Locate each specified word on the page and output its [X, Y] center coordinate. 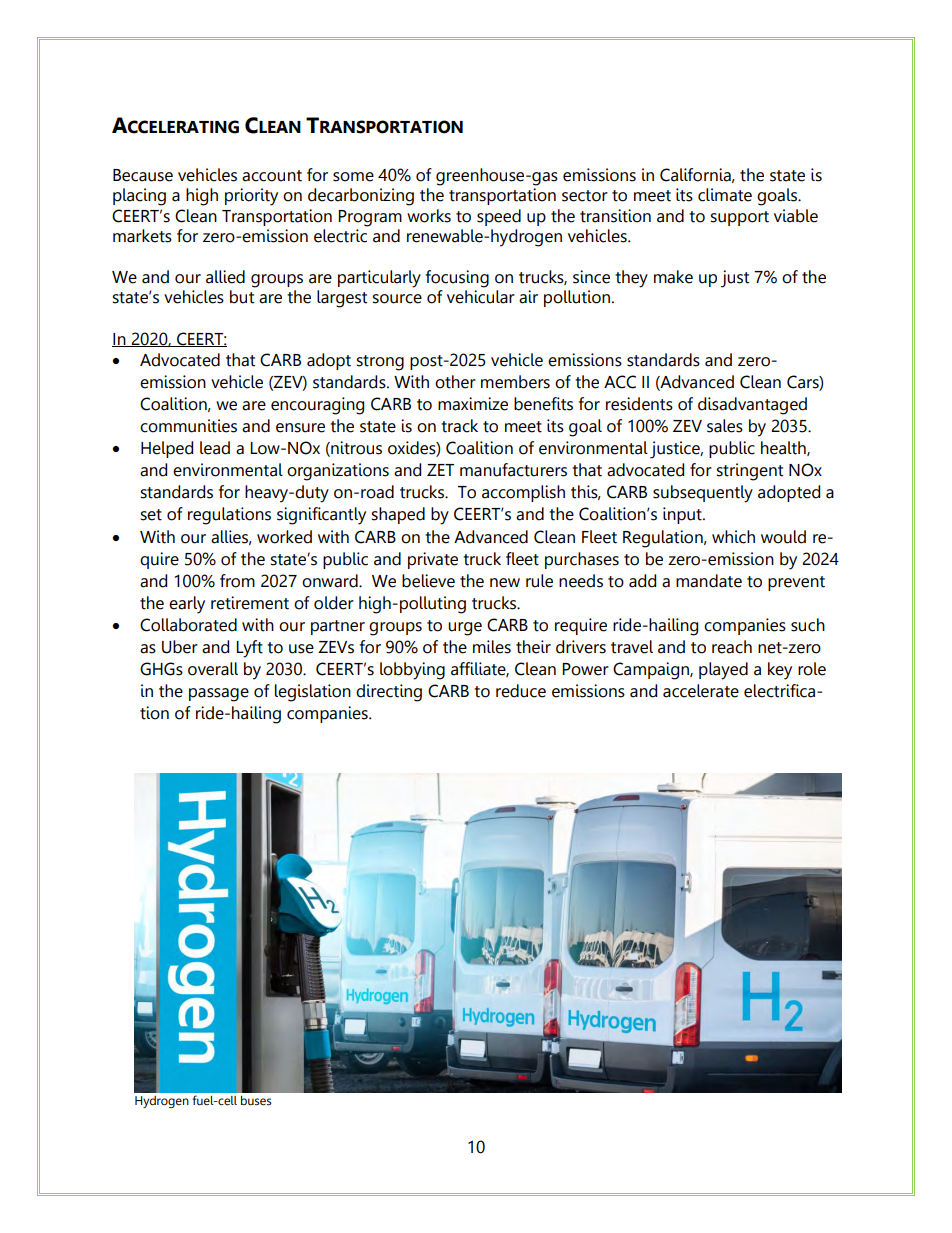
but [242, 297]
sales [725, 426]
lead [215, 448]
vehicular [481, 297]
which [733, 537]
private [433, 560]
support [739, 218]
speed [499, 217]
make [673, 277]
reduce [521, 691]
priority [251, 197]
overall [213, 669]
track [459, 426]
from [237, 581]
